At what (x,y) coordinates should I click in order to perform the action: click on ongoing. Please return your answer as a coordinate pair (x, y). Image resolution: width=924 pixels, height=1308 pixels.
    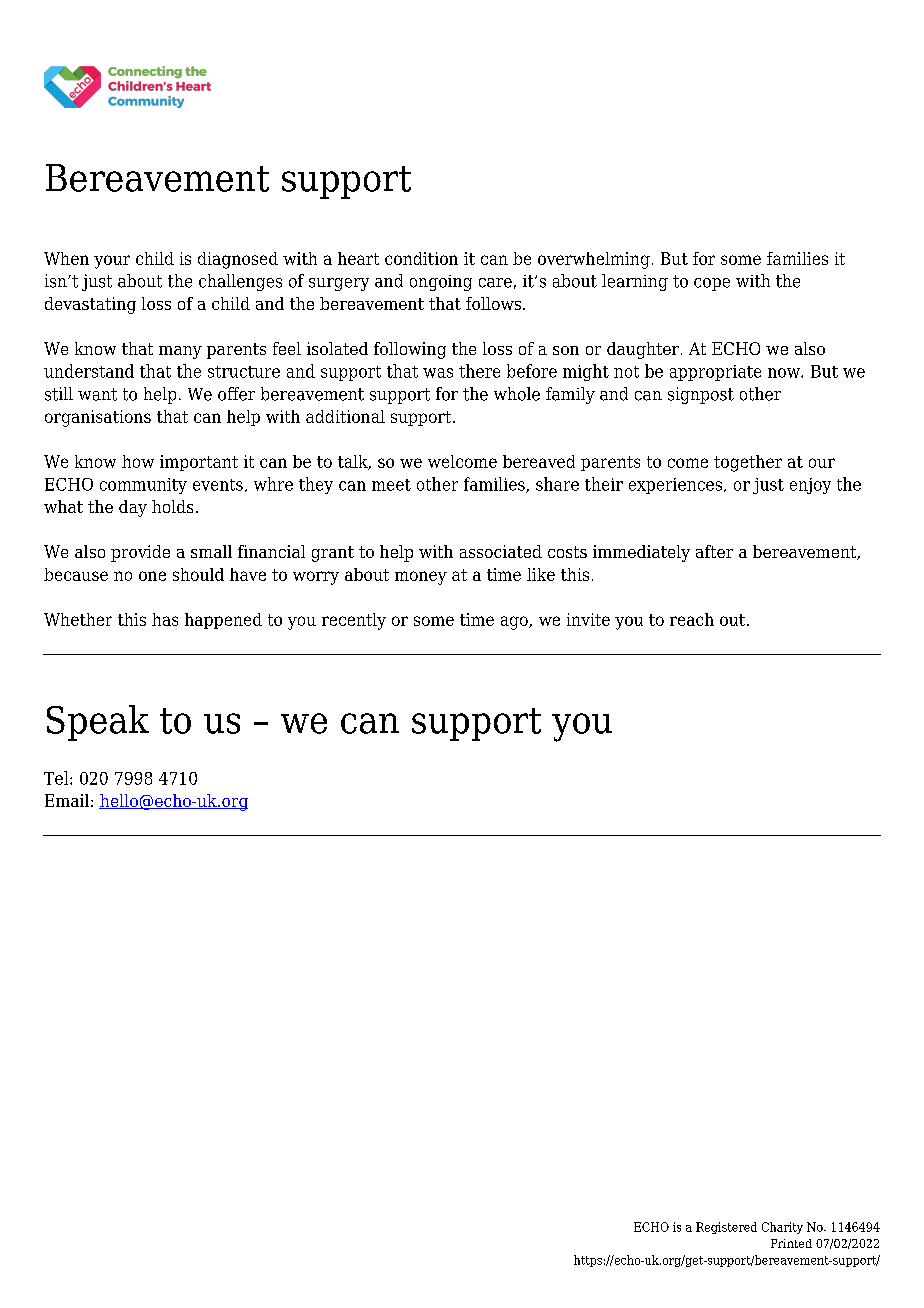
    Looking at the image, I should click on (441, 283).
